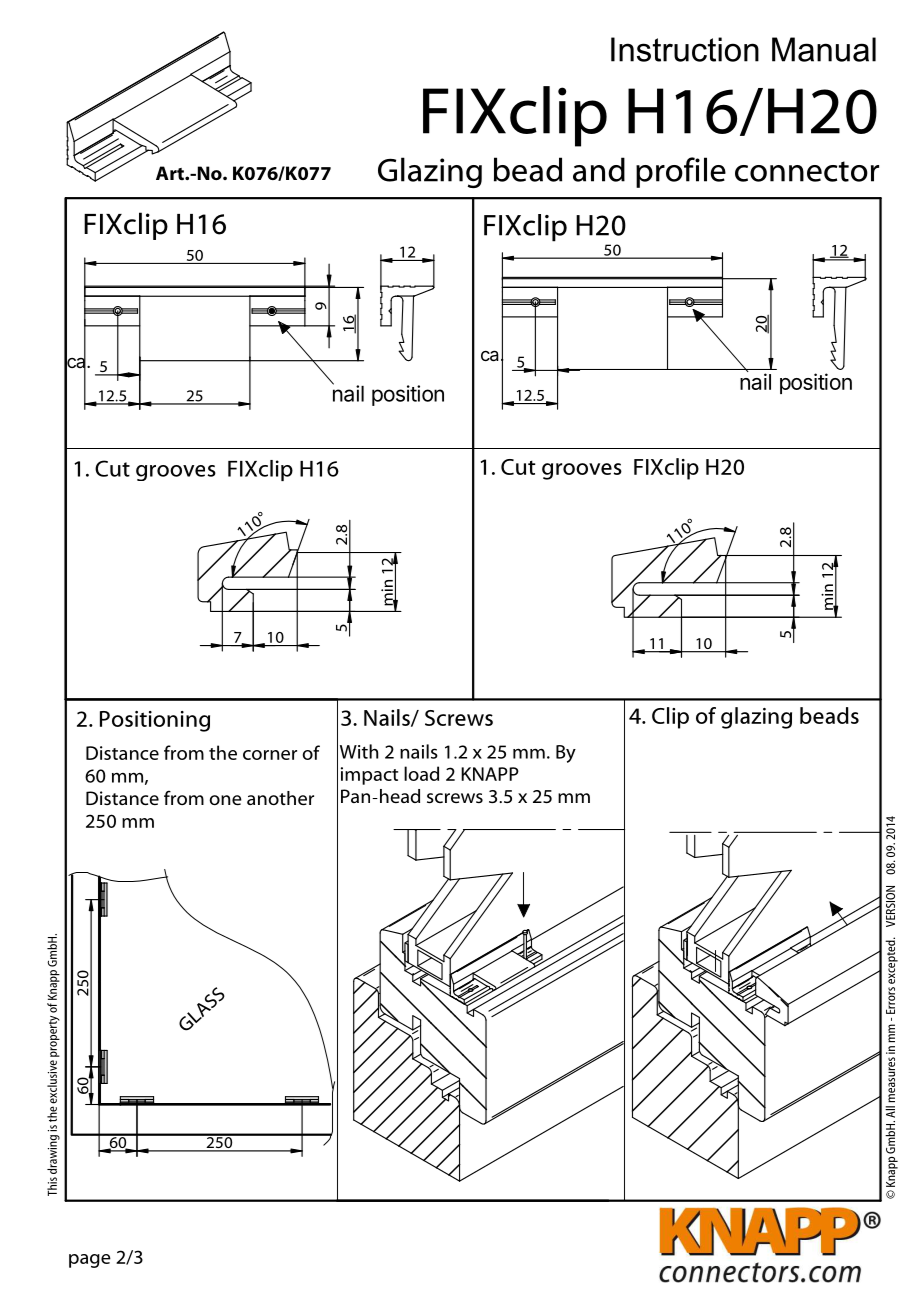 The width and height of the screenshot is (924, 1308). What do you see at coordinates (599, 169) in the screenshot?
I see `and` at bounding box center [599, 169].
